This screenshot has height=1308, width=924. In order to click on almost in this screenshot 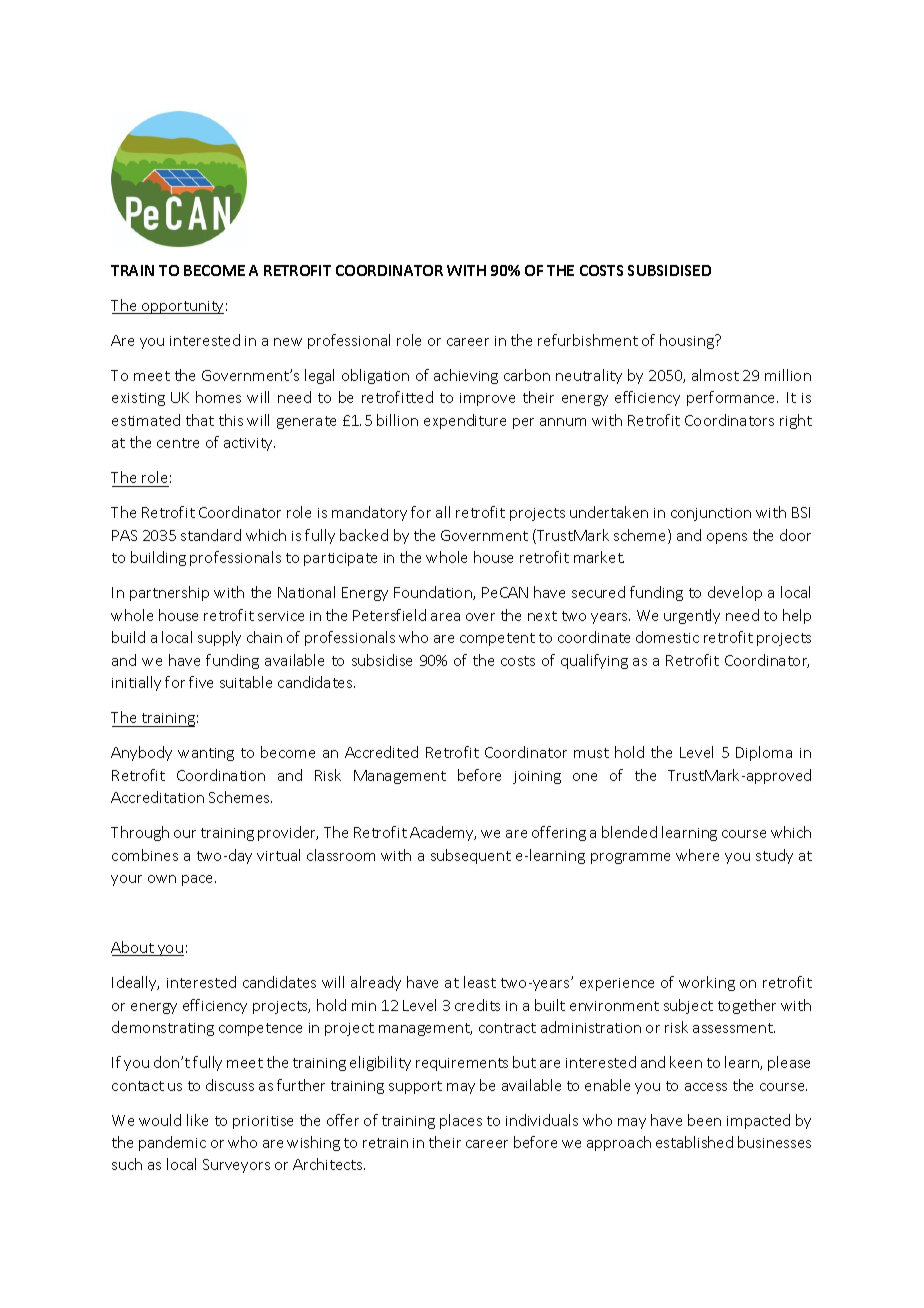, I will do `click(715, 375)`.
